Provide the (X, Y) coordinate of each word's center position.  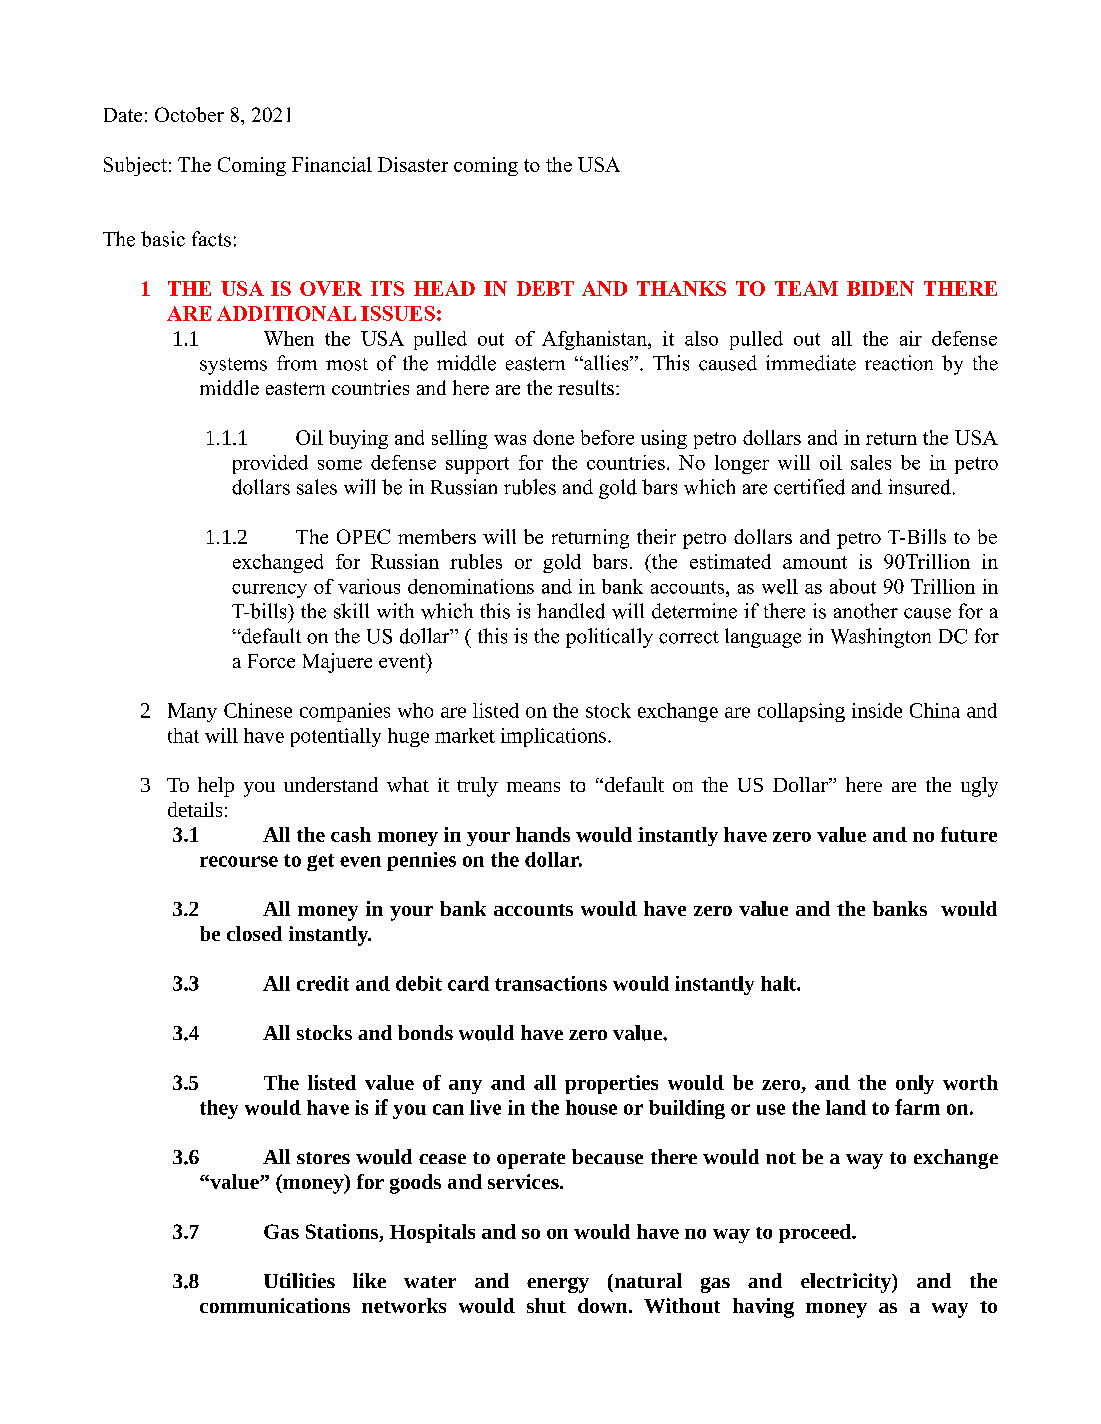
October (189, 114)
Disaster (413, 164)
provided (270, 464)
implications (553, 737)
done (553, 437)
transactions (551, 983)
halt (779, 983)
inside (877, 710)
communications (275, 1305)
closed (254, 933)
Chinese (258, 710)
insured (919, 487)
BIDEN (880, 288)
